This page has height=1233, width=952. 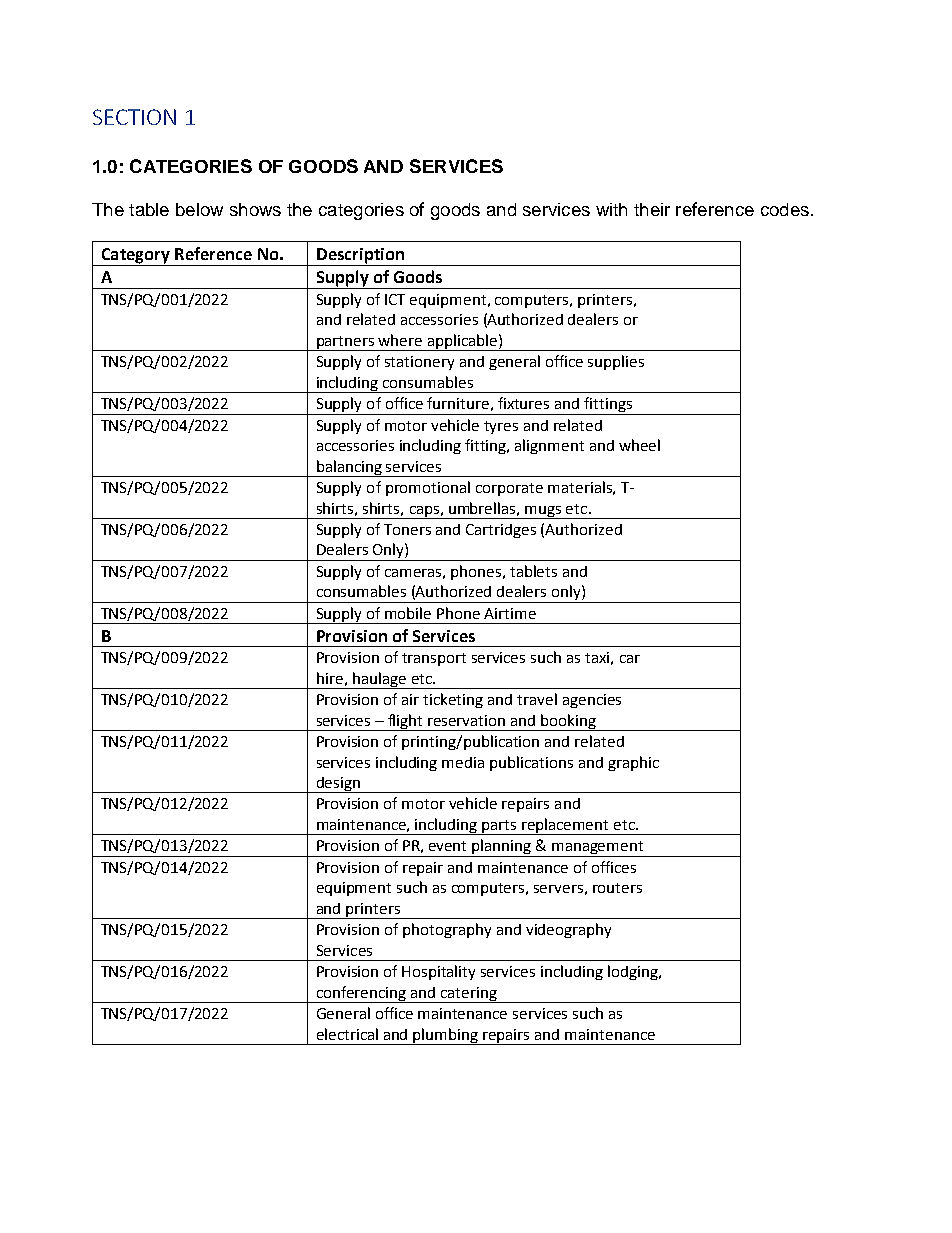 I want to click on with, so click(x=611, y=209).
